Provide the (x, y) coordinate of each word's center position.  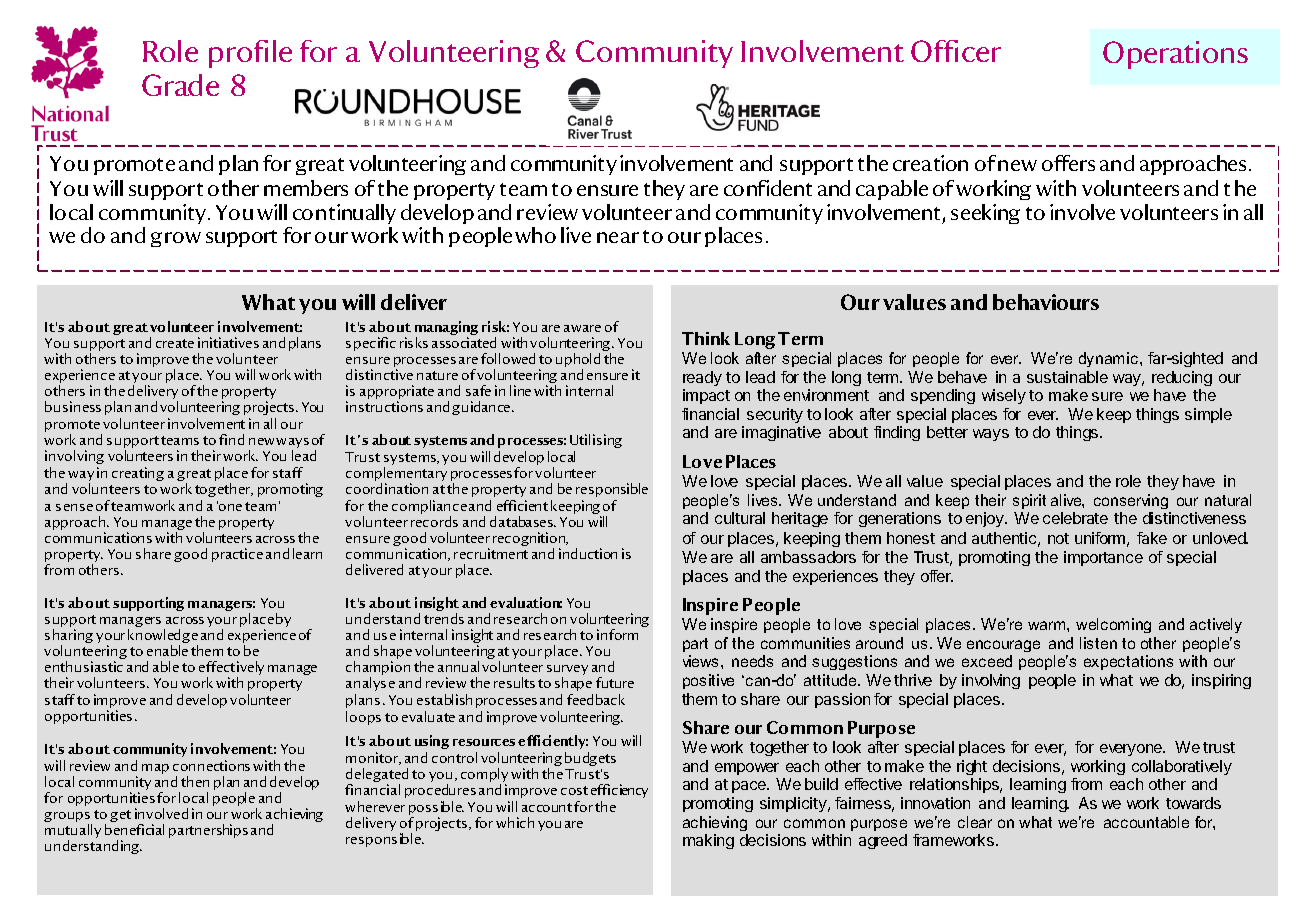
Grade (180, 85)
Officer (956, 51)
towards (1193, 803)
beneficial (134, 829)
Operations (1175, 55)
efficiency (619, 791)
